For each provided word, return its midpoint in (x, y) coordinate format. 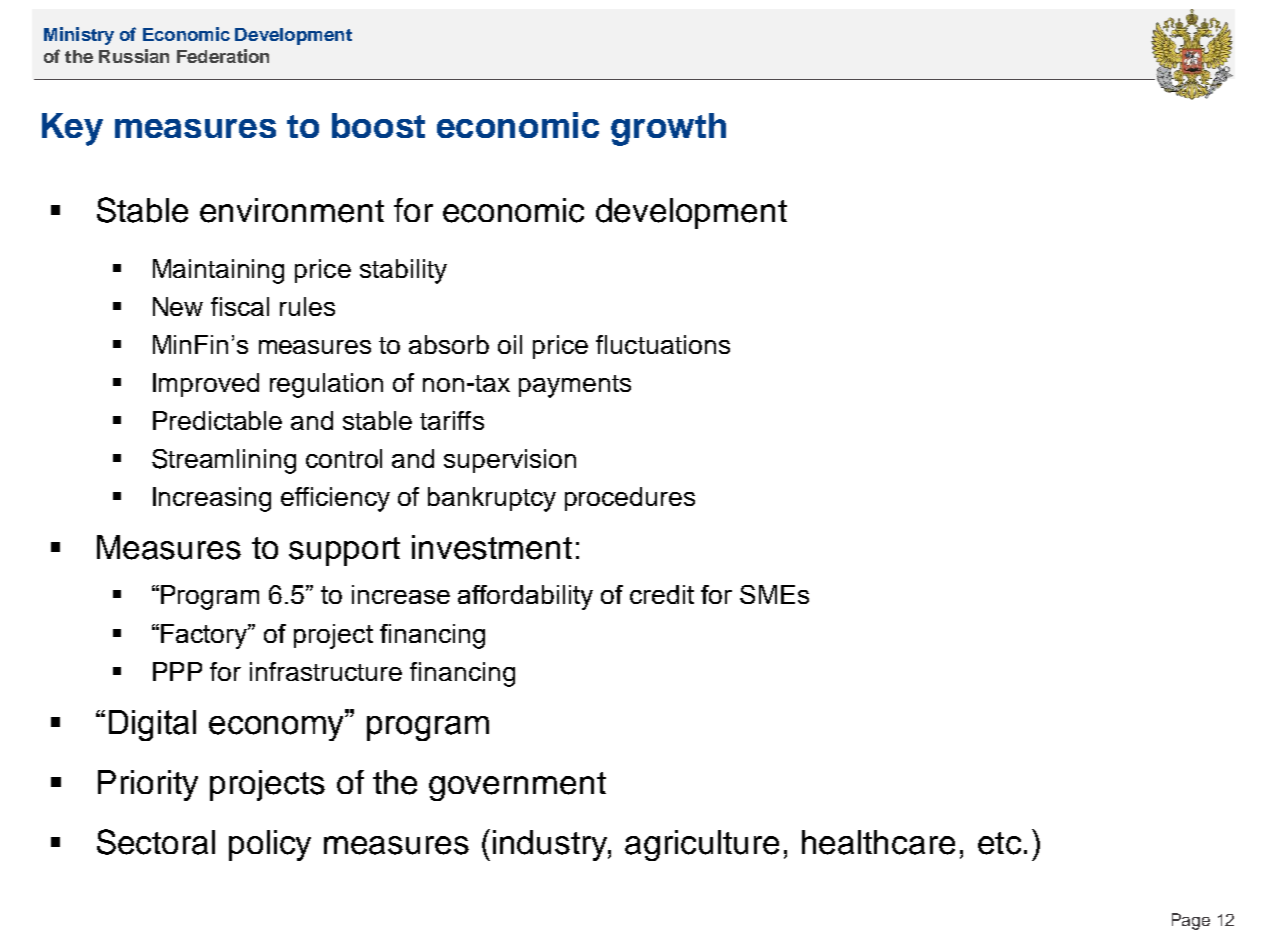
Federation (223, 56)
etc (999, 843)
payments (575, 386)
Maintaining (218, 271)
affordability (525, 597)
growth (668, 129)
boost (378, 125)
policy (270, 845)
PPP (177, 671)
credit (662, 594)
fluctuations (663, 344)
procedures (630, 499)
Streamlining (224, 461)
